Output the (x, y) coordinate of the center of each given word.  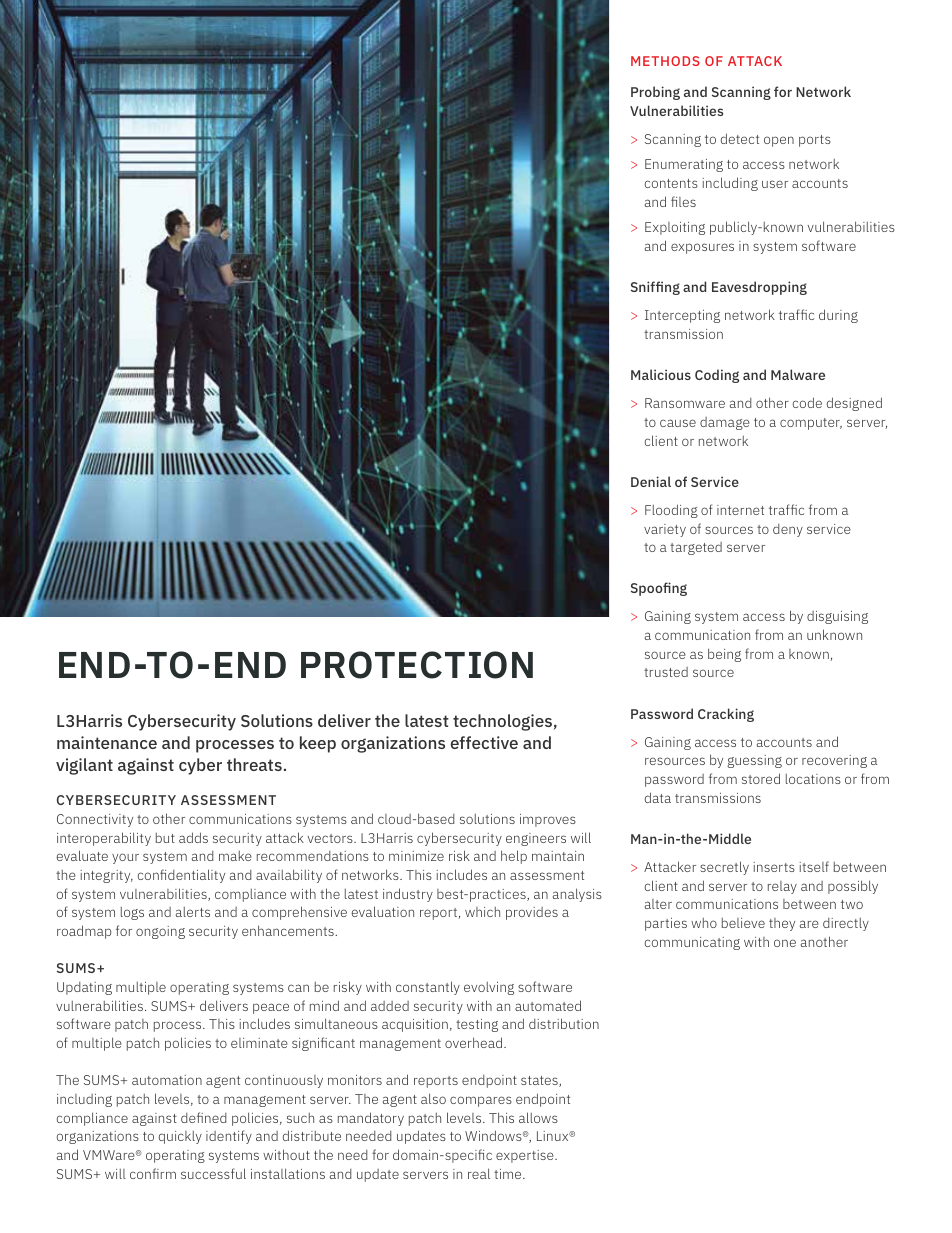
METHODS (665, 61)
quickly (180, 1137)
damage (725, 423)
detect (740, 138)
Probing (655, 93)
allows (538, 1117)
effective (484, 742)
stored (761, 778)
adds (193, 837)
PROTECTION (417, 665)
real (479, 1173)
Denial (651, 481)
